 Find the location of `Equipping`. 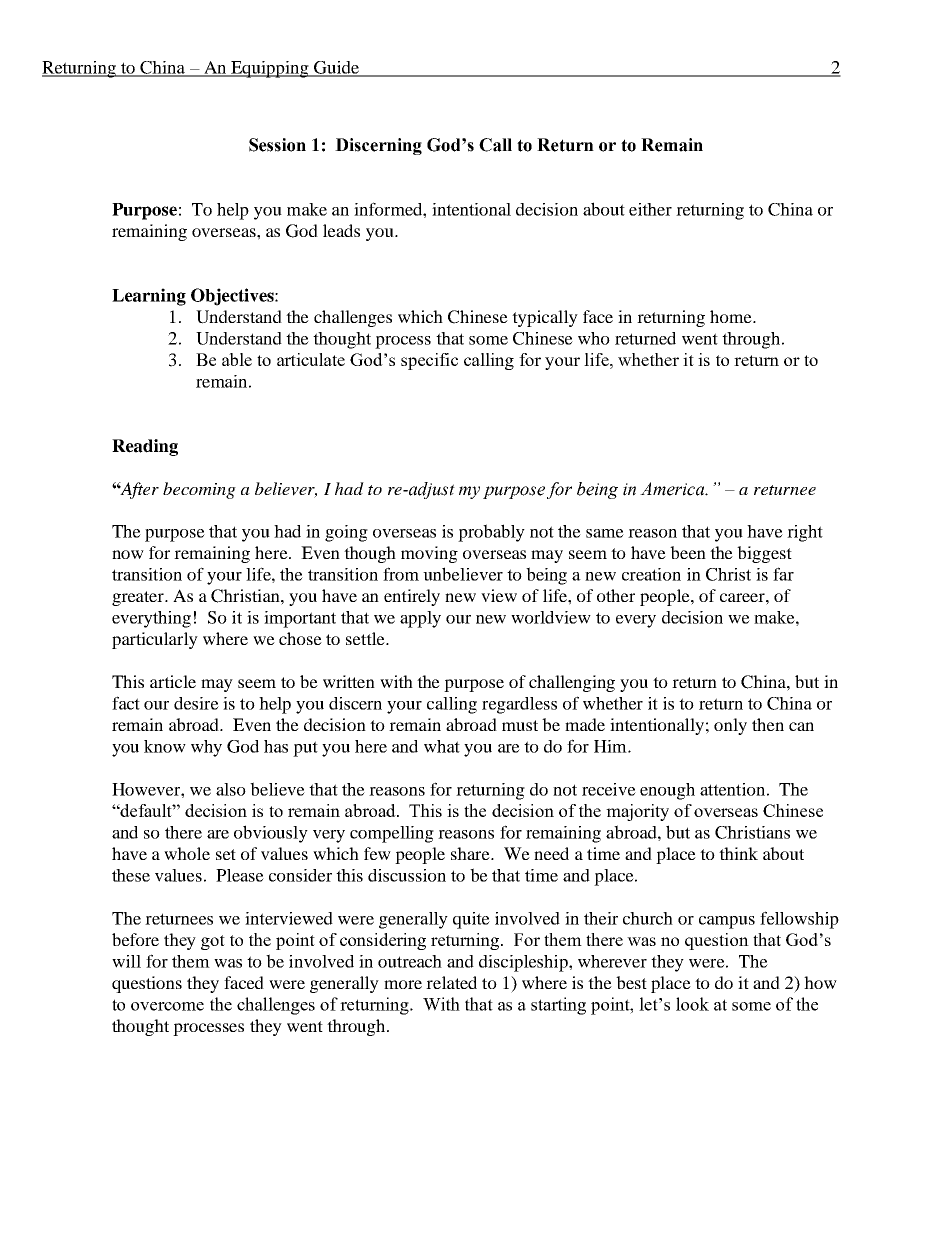

Equipping is located at coordinates (270, 69).
